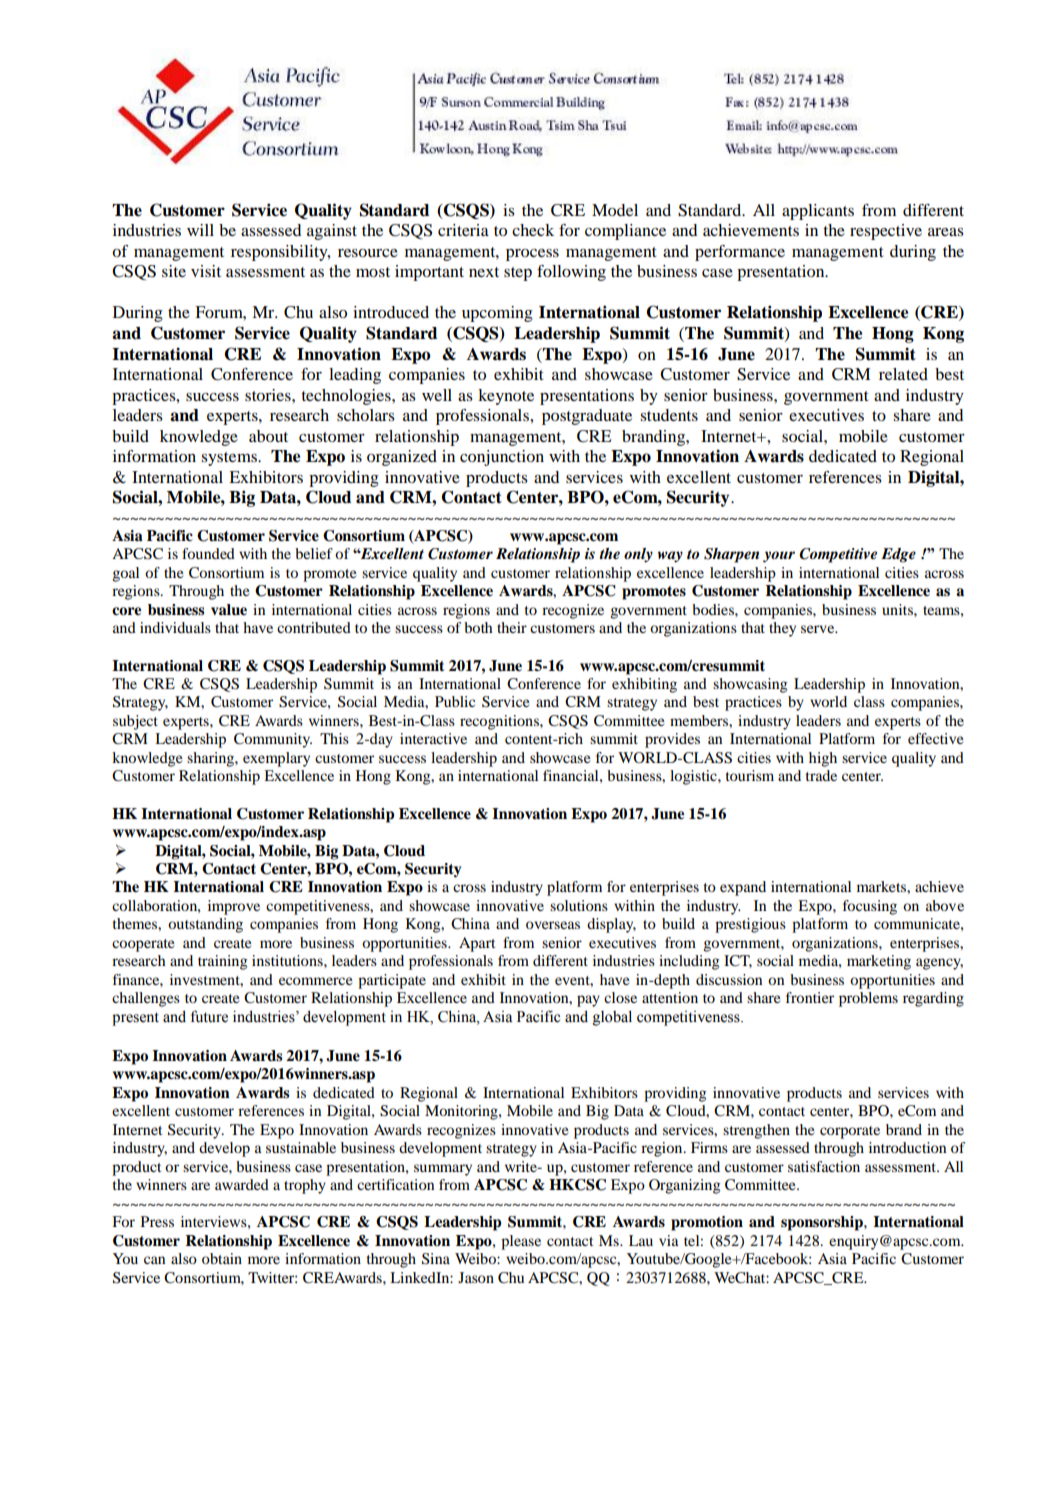  I want to click on check, so click(533, 230).
